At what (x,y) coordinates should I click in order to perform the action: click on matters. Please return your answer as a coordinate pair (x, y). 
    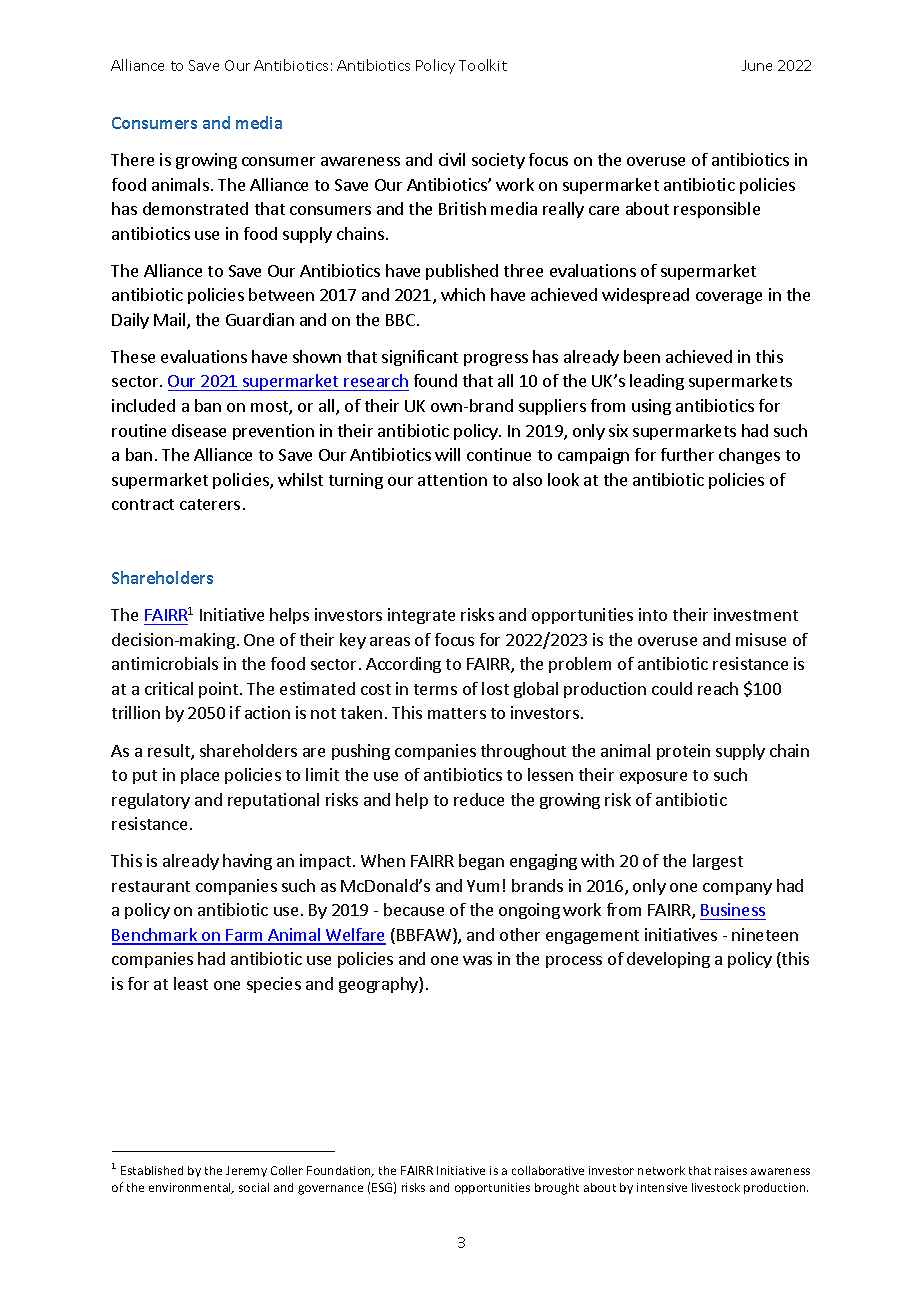
    Looking at the image, I should click on (457, 713).
